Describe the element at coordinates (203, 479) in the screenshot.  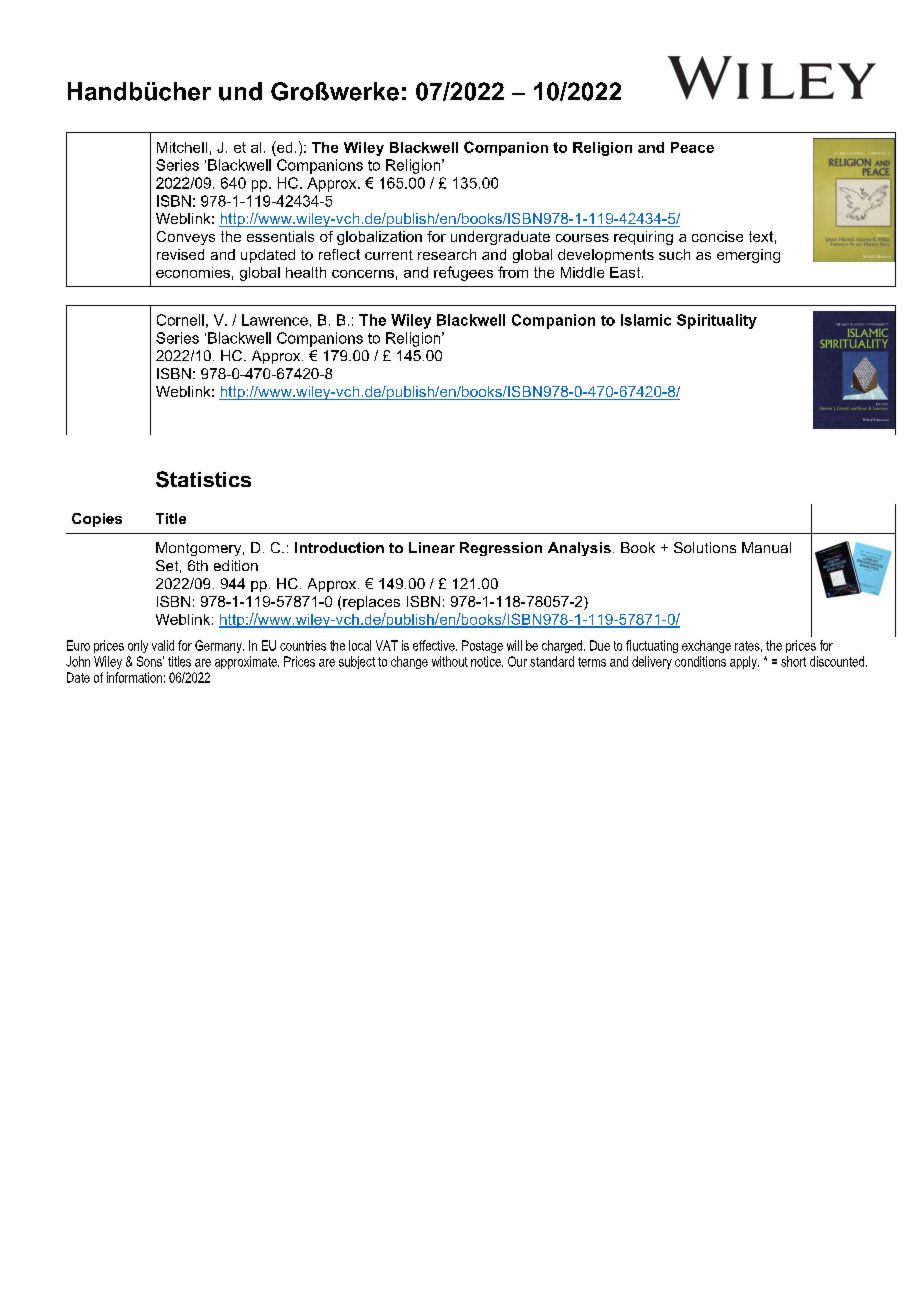
I see `Statistics` at that location.
